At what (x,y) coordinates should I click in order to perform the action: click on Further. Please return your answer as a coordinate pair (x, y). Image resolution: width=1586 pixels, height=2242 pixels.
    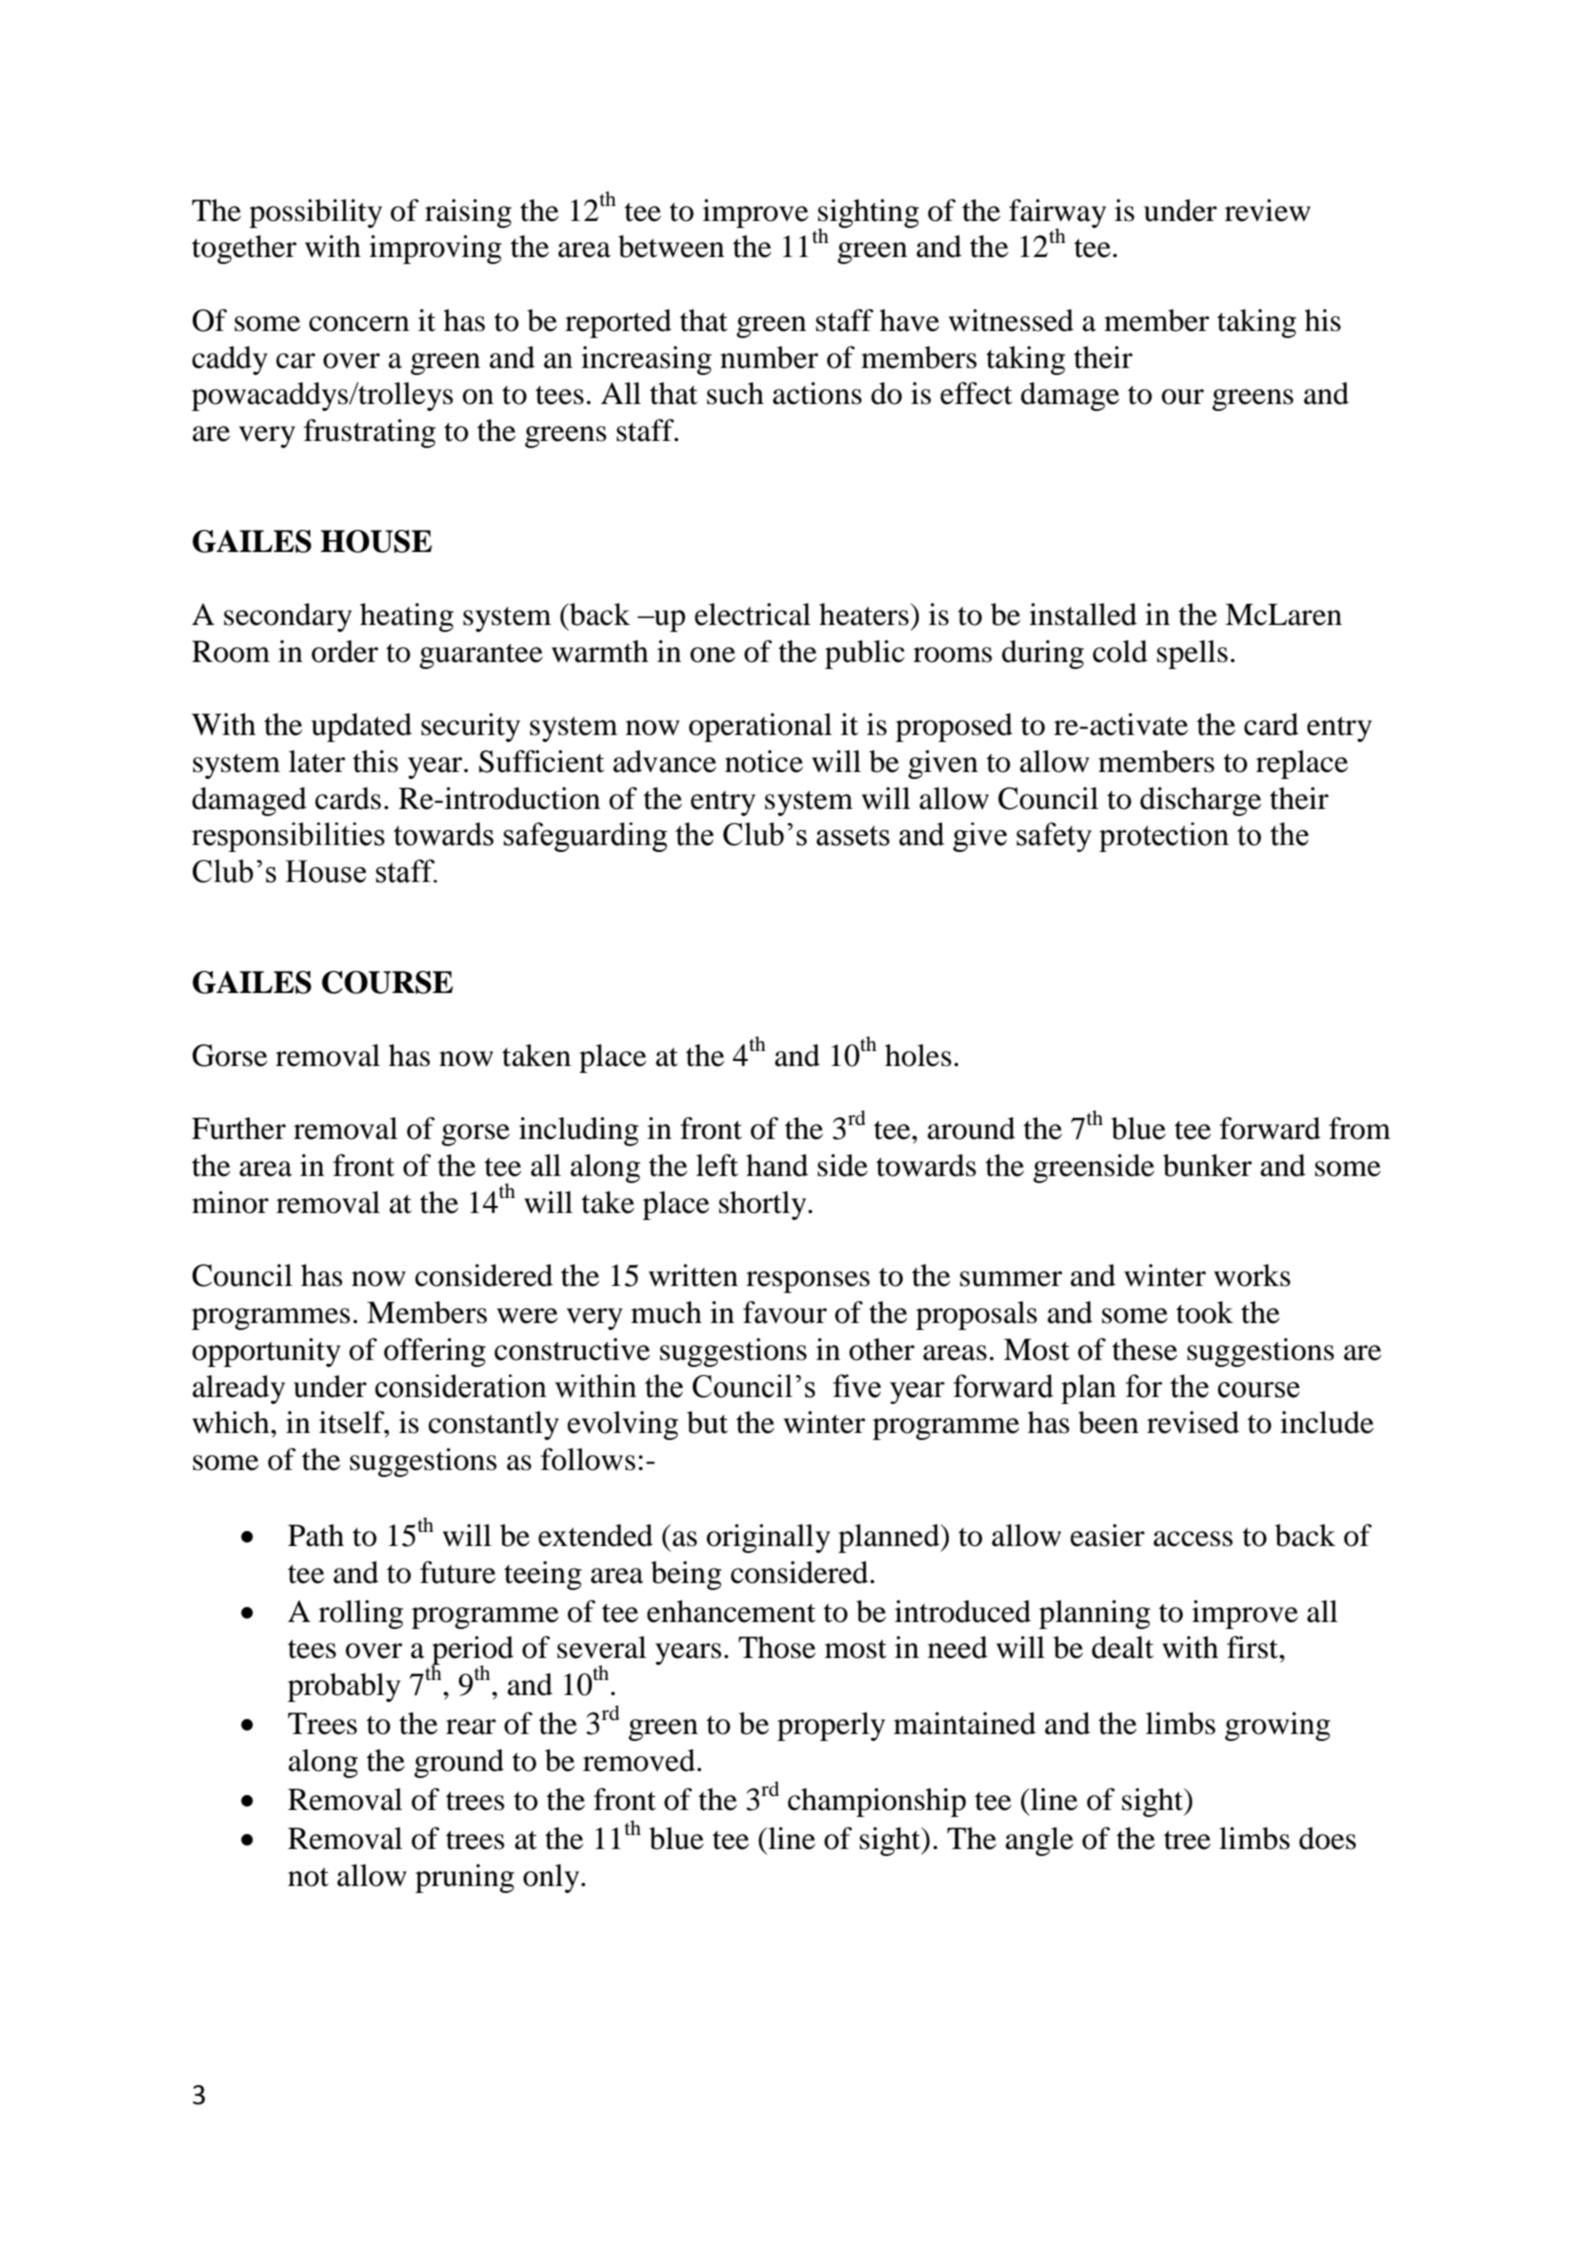
    Looking at the image, I should click on (239, 1128).
